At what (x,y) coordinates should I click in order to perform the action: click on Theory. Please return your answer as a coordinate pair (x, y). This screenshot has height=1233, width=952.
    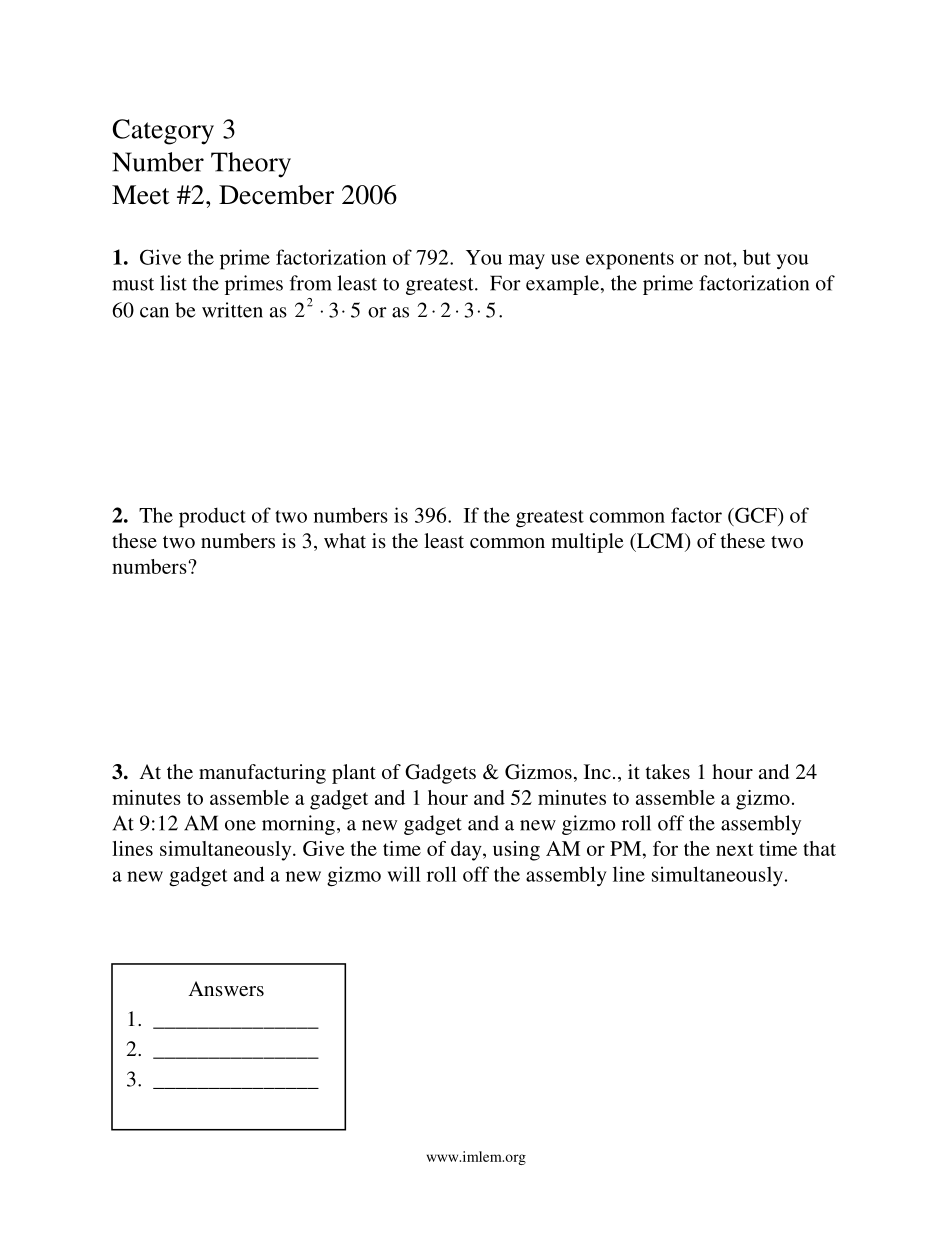
    Looking at the image, I should click on (251, 165).
